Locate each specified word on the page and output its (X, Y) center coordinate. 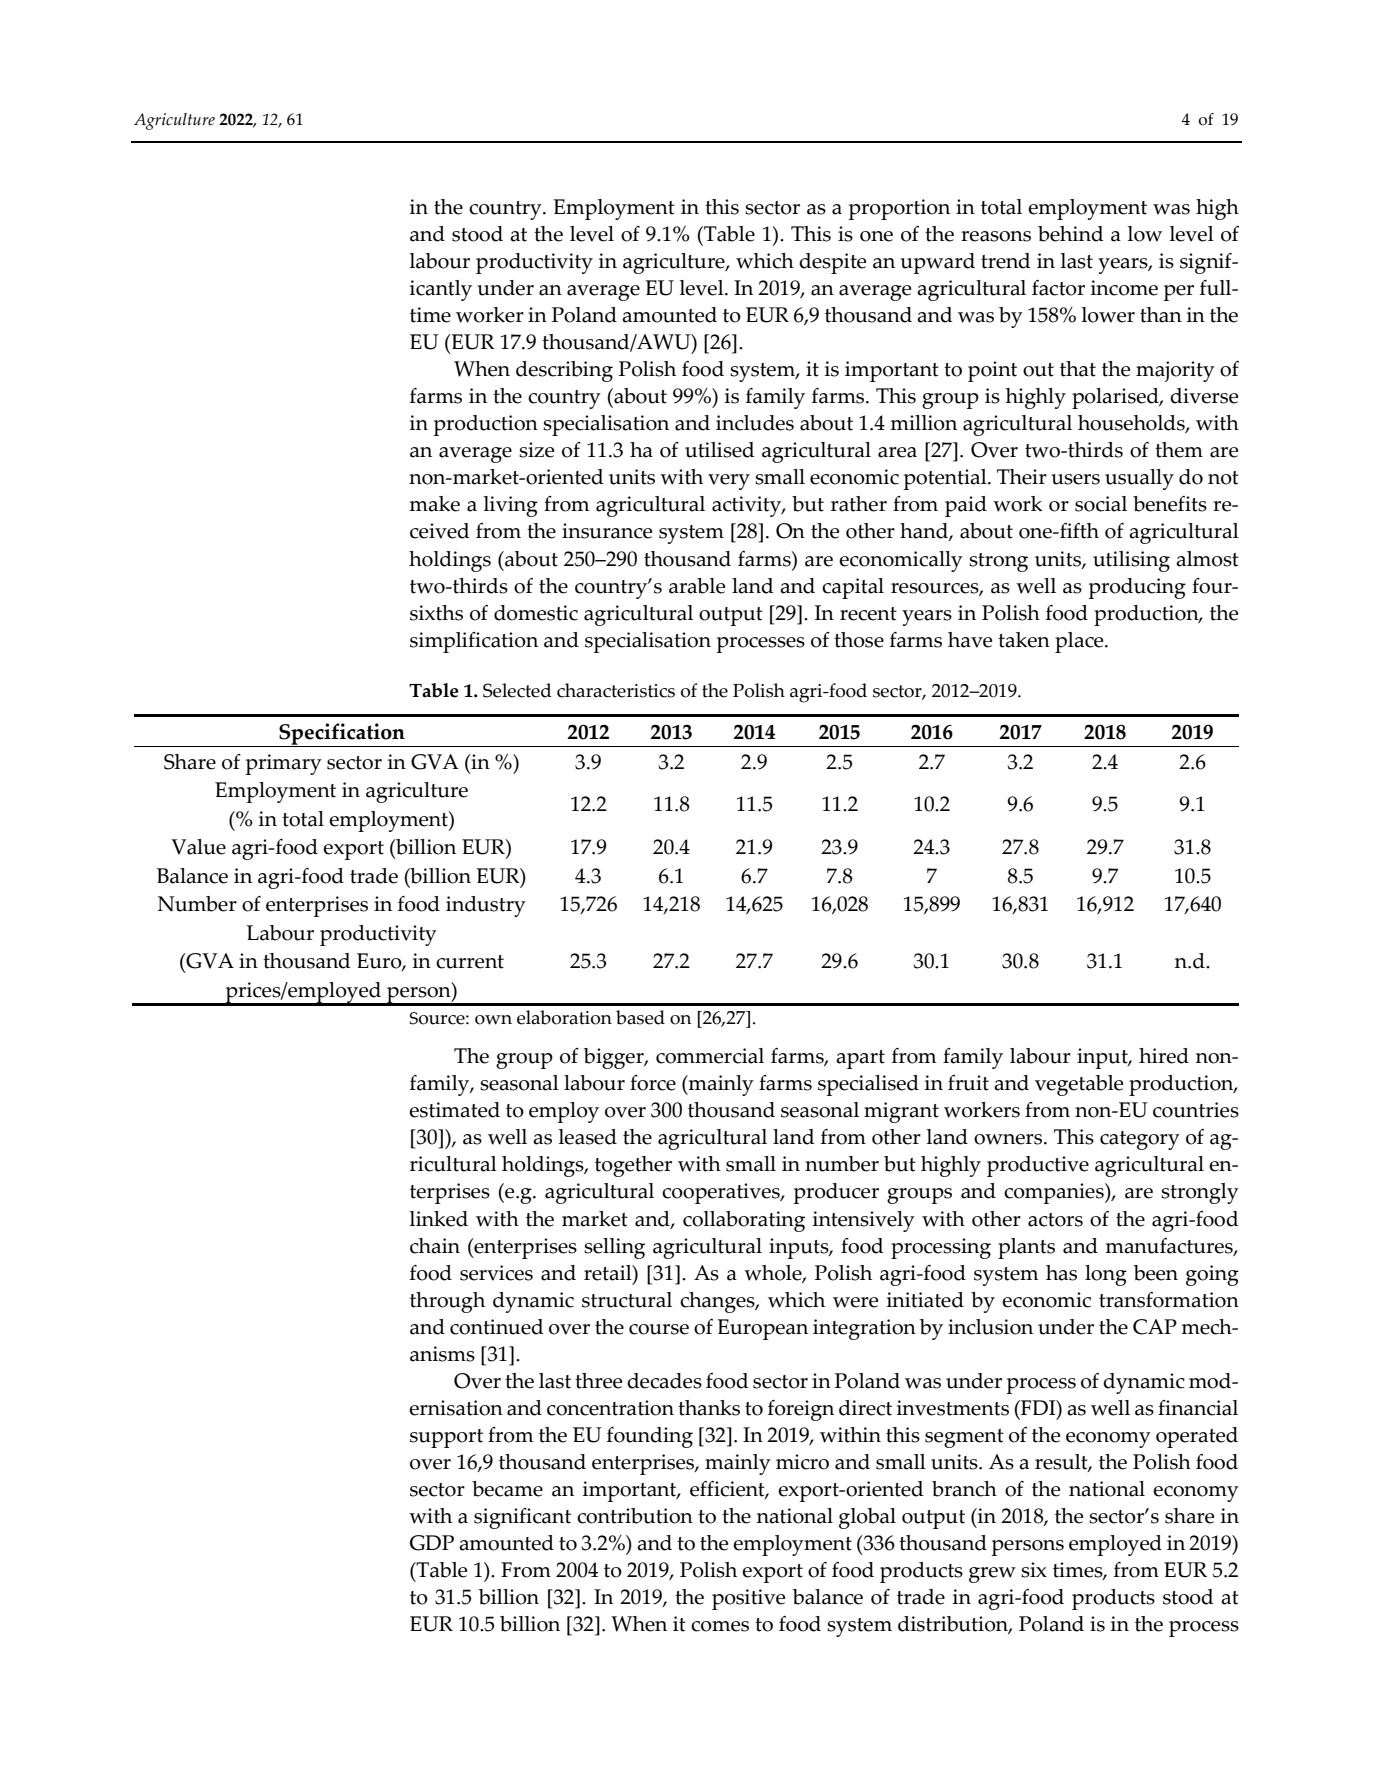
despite (832, 263)
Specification (342, 735)
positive (748, 1599)
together (633, 1166)
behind (1071, 234)
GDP (432, 1543)
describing (564, 371)
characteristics (616, 690)
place (1080, 642)
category (1140, 1140)
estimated (454, 1110)
